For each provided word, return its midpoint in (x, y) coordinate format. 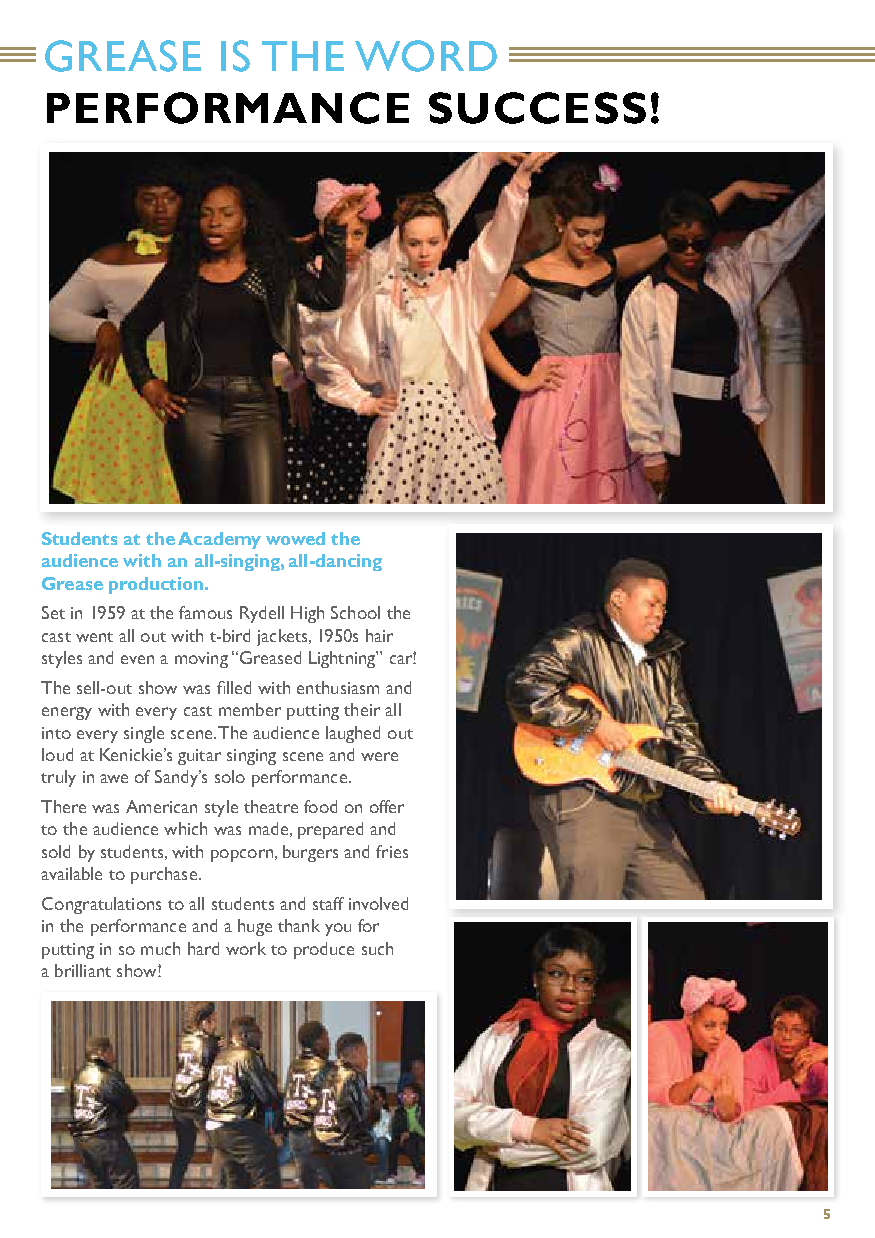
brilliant (83, 970)
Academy (219, 540)
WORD (426, 56)
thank (299, 925)
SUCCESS (537, 108)
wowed (295, 538)
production (156, 585)
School (355, 612)
